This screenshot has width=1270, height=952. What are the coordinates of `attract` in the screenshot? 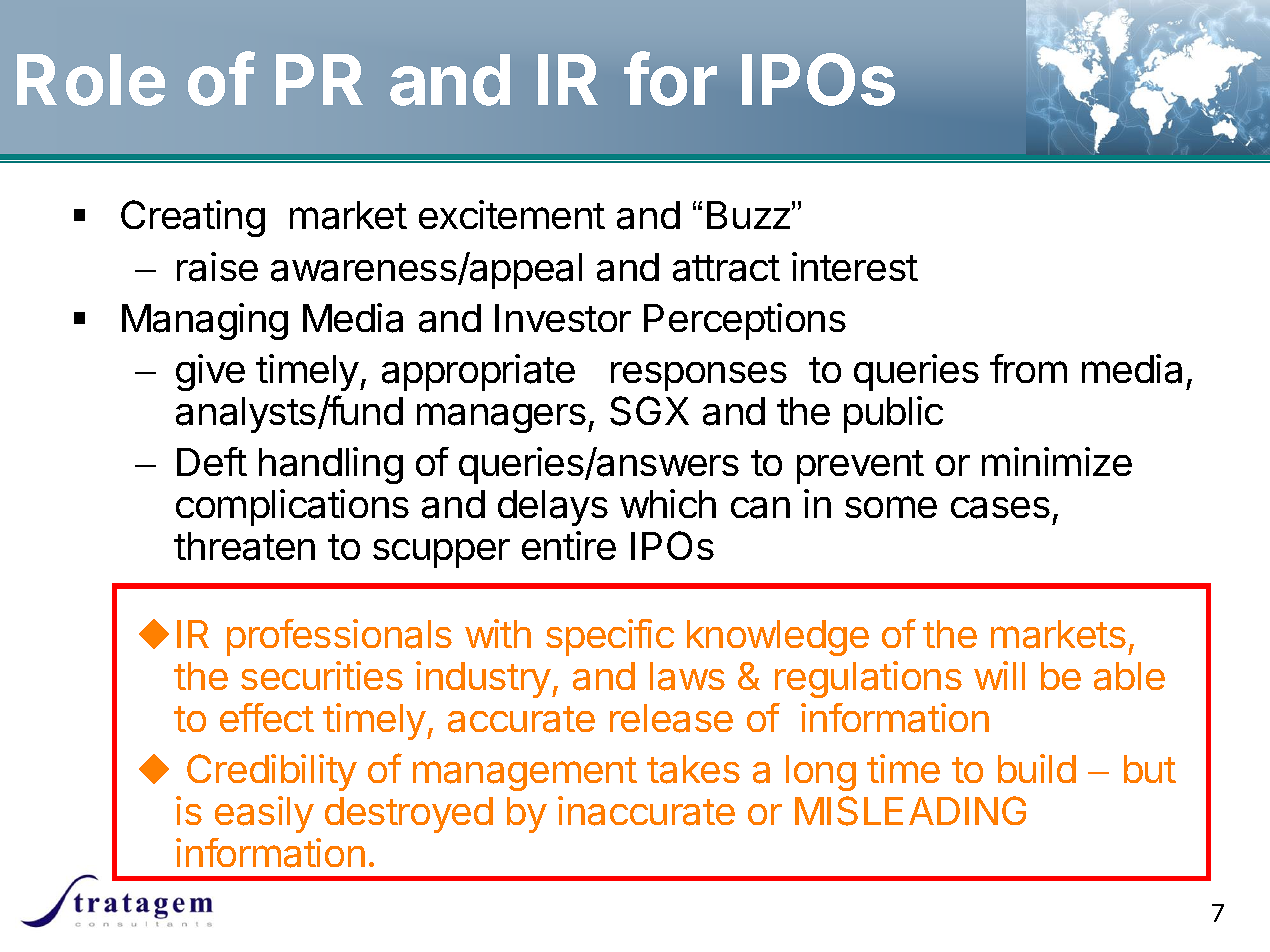 It's located at (726, 268).
